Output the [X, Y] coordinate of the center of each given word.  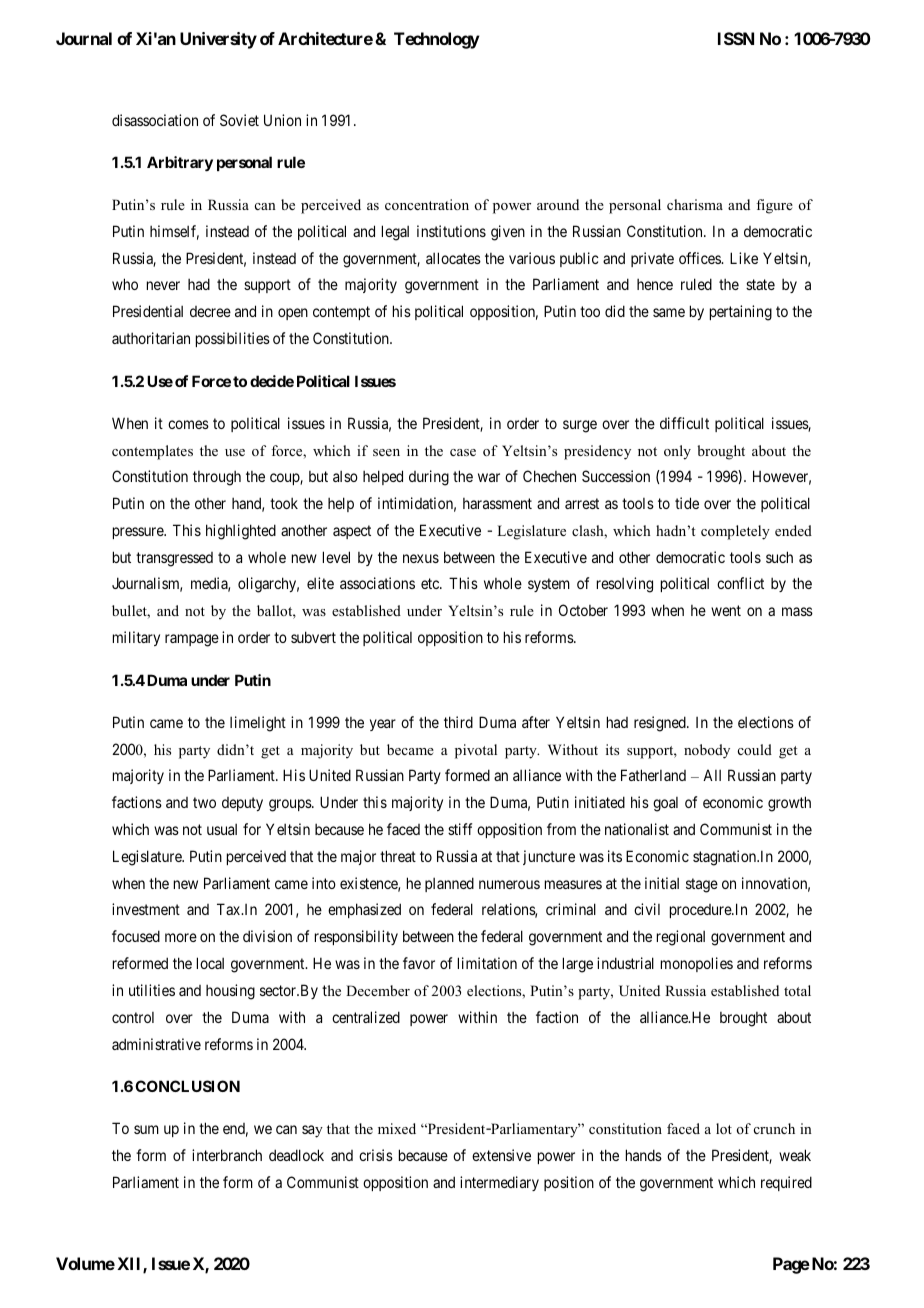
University [218, 40]
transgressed [174, 559]
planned [449, 884]
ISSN [736, 38]
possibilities [233, 339]
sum [146, 1129]
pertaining [741, 313]
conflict [740, 583]
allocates [453, 258]
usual [222, 829]
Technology [437, 40]
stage [702, 885]
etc [431, 584]
